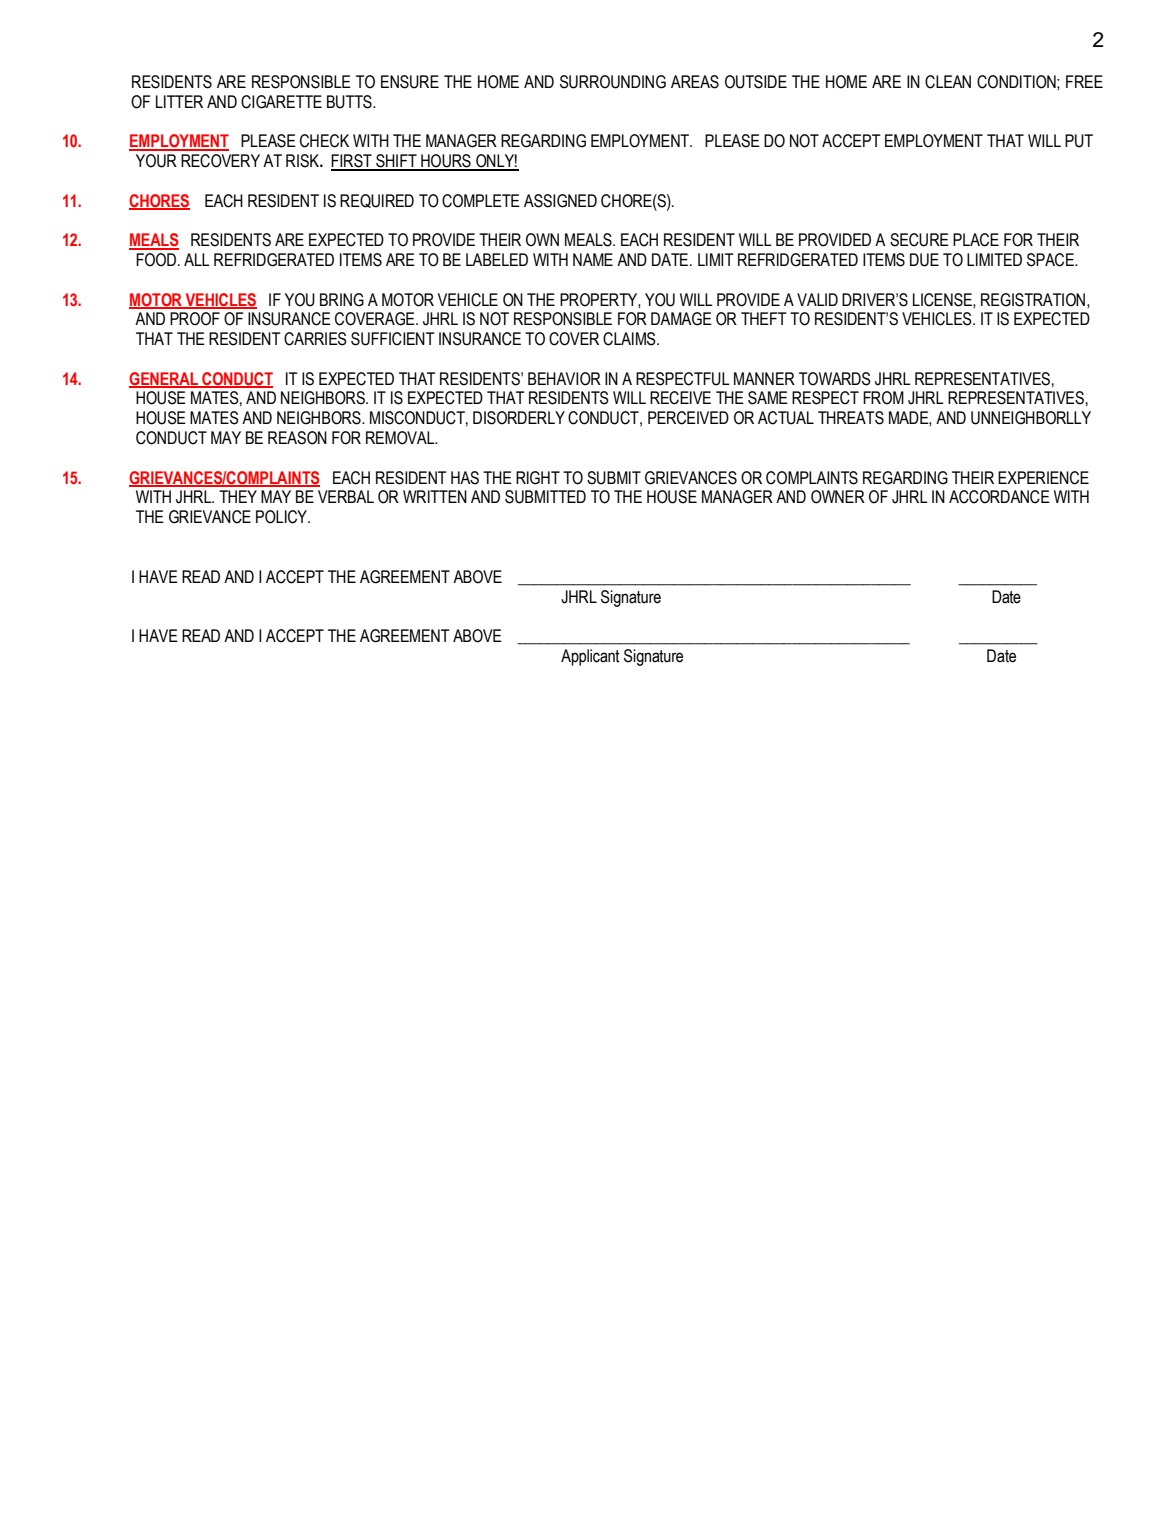  Describe the element at coordinates (999, 497) in the screenshot. I see `ACCORDANCE` at that location.
